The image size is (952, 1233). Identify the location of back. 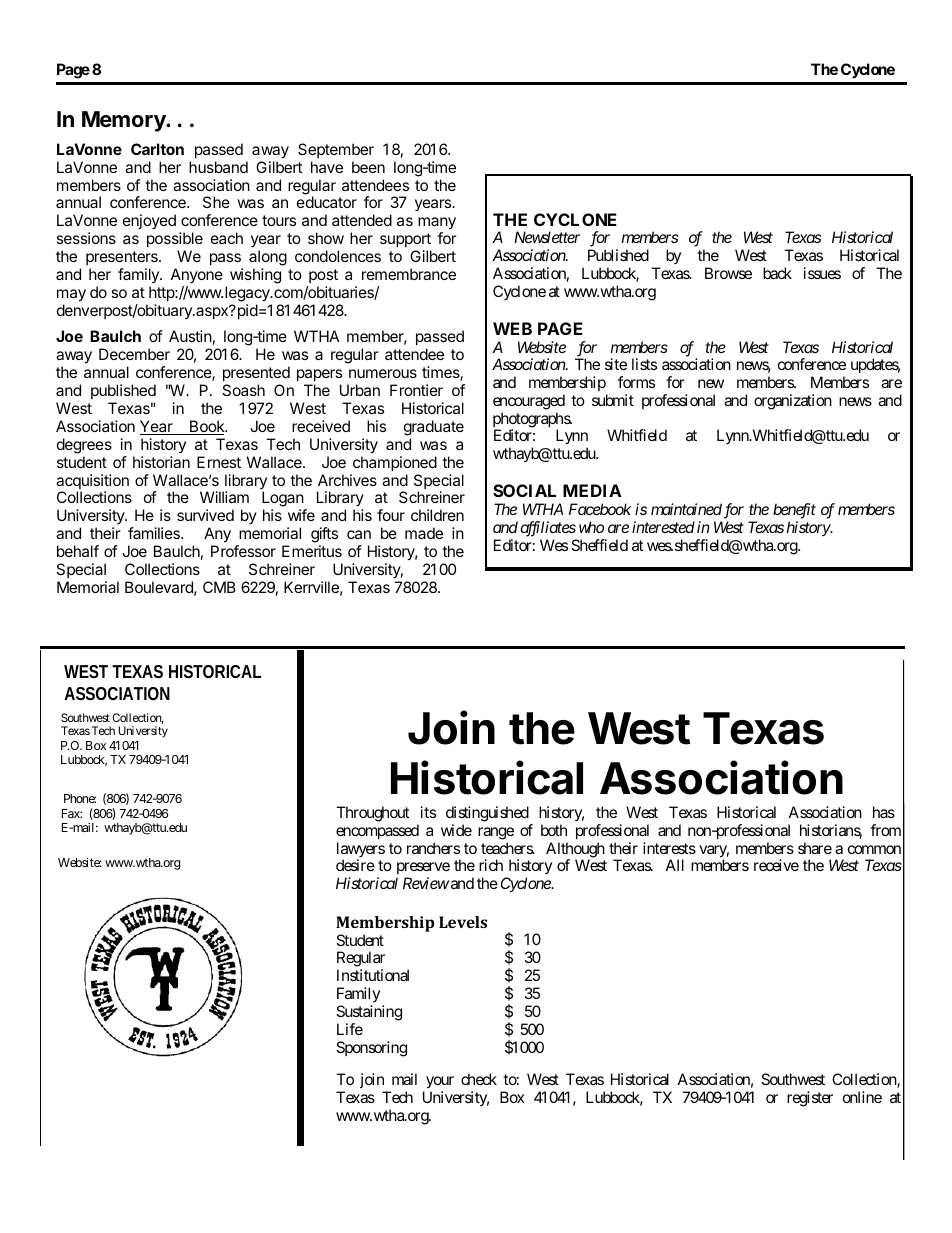
(777, 273).
